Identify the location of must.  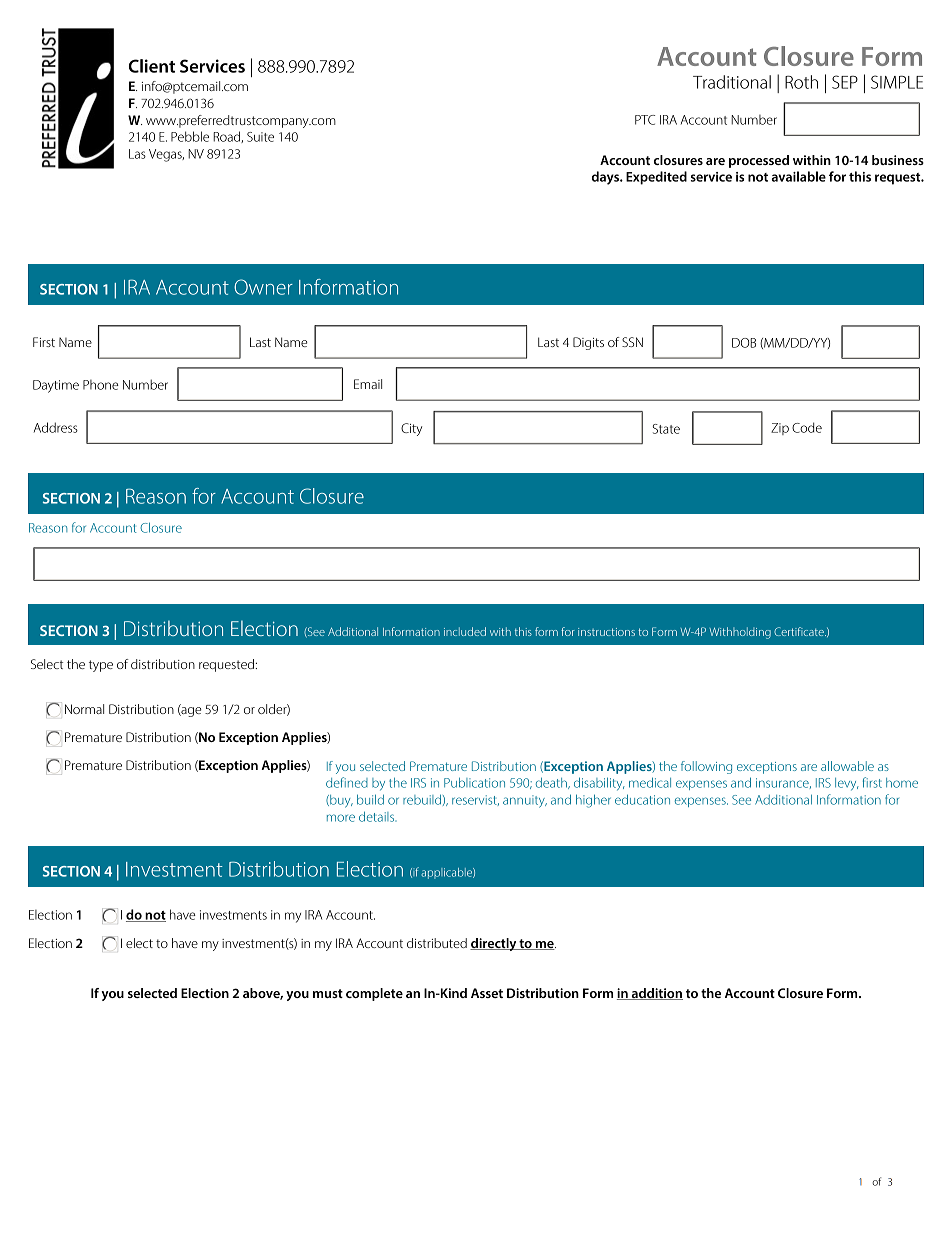
(328, 993).
